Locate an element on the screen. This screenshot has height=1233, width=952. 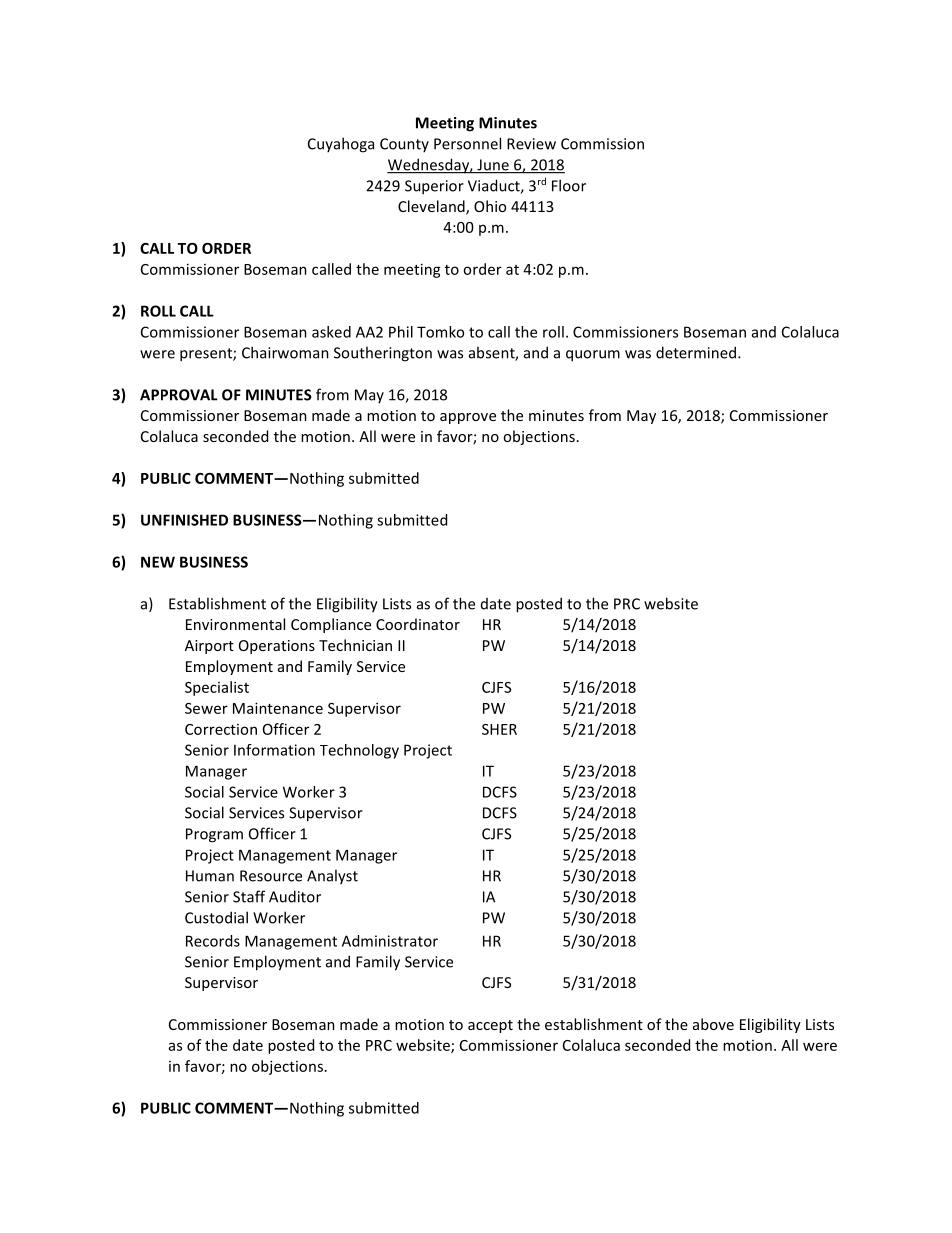
Environmental is located at coordinates (235, 624).
